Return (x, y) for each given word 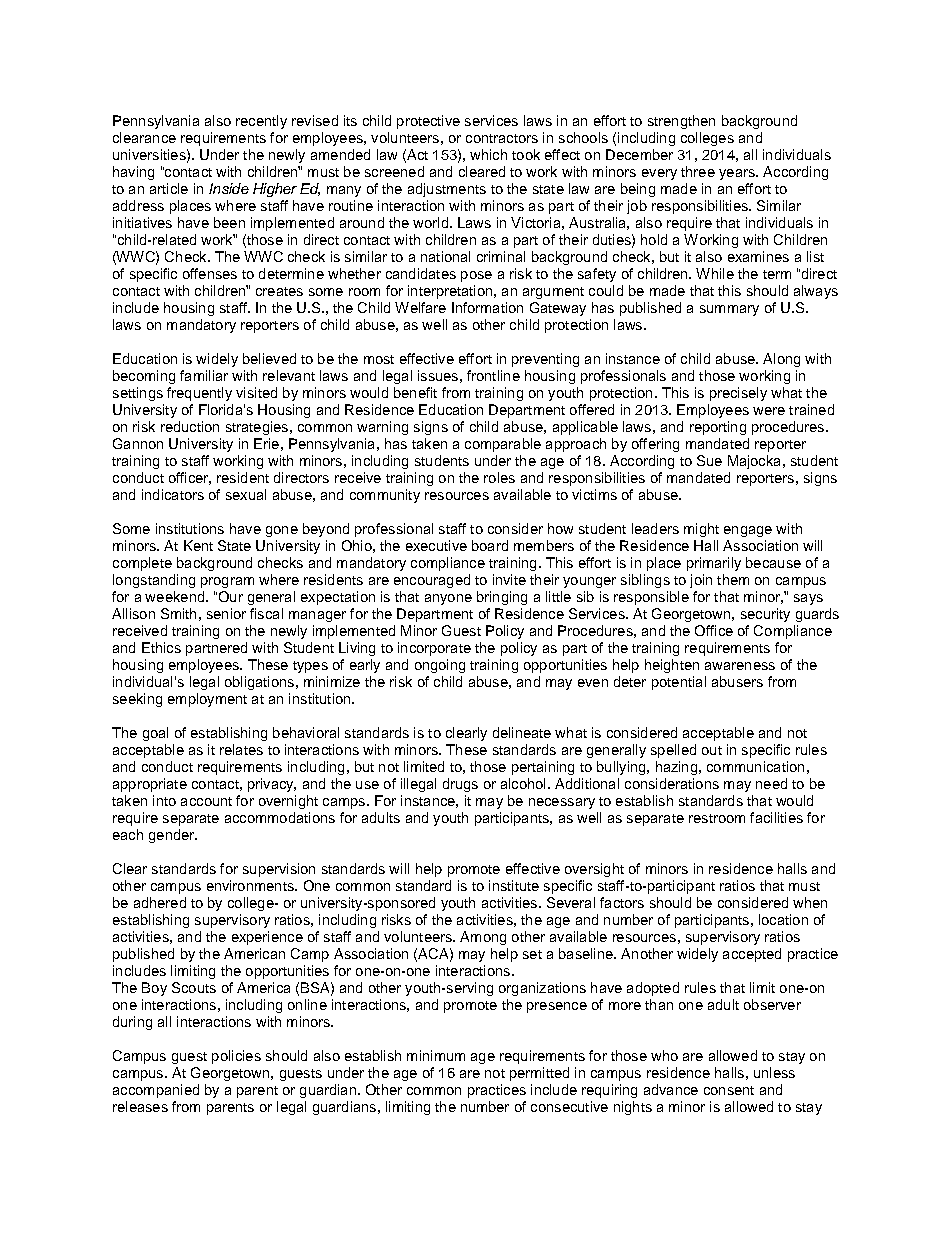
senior (226, 613)
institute (514, 885)
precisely (738, 394)
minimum (436, 1055)
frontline (493, 375)
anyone (448, 599)
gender (173, 836)
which (488, 154)
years (738, 174)
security (765, 615)
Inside (229, 188)
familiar (204, 375)
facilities (776, 817)
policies (236, 1057)
